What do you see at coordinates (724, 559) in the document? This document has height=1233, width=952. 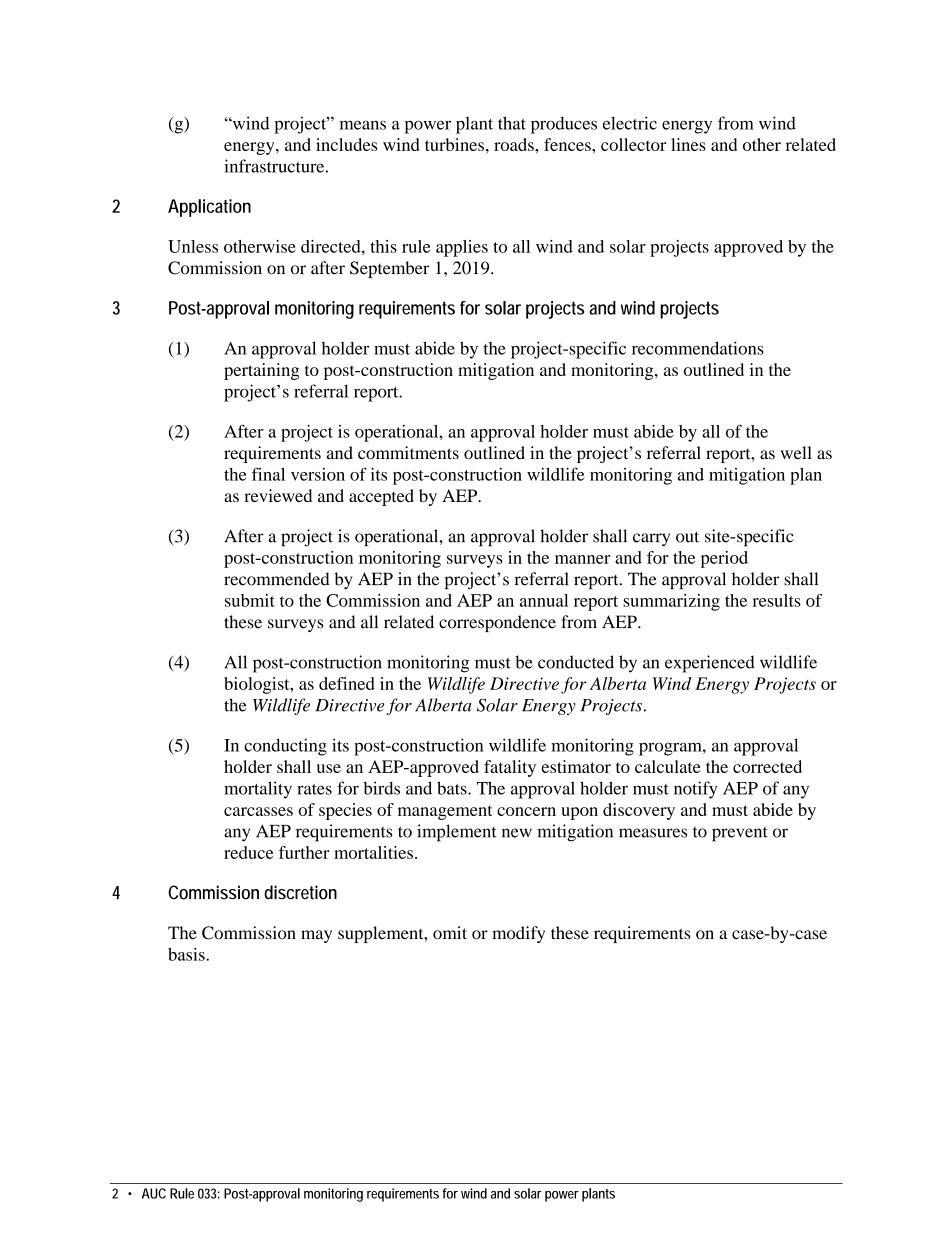 I see `period` at bounding box center [724, 559].
